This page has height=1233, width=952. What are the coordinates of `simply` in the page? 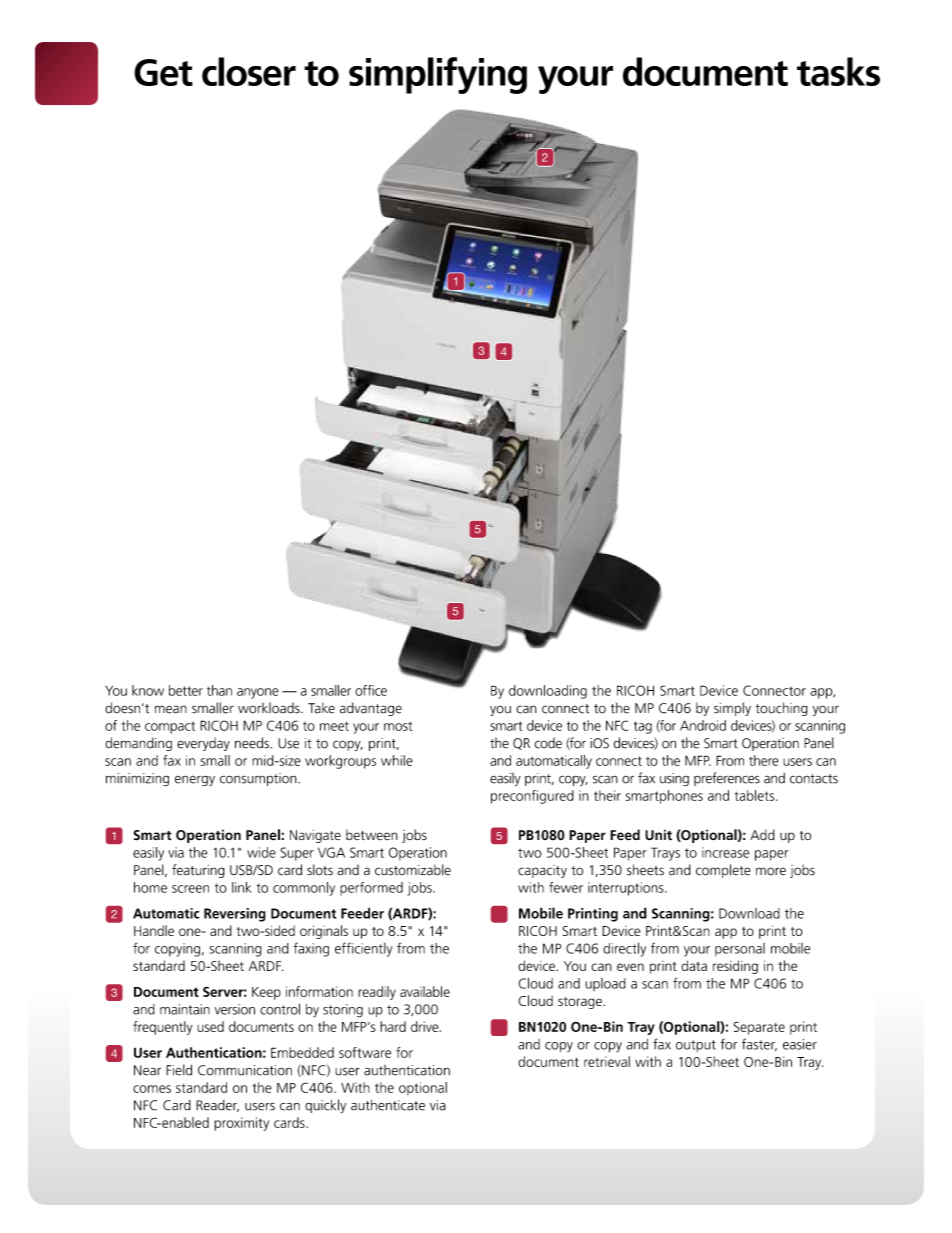 It's located at (732, 709).
